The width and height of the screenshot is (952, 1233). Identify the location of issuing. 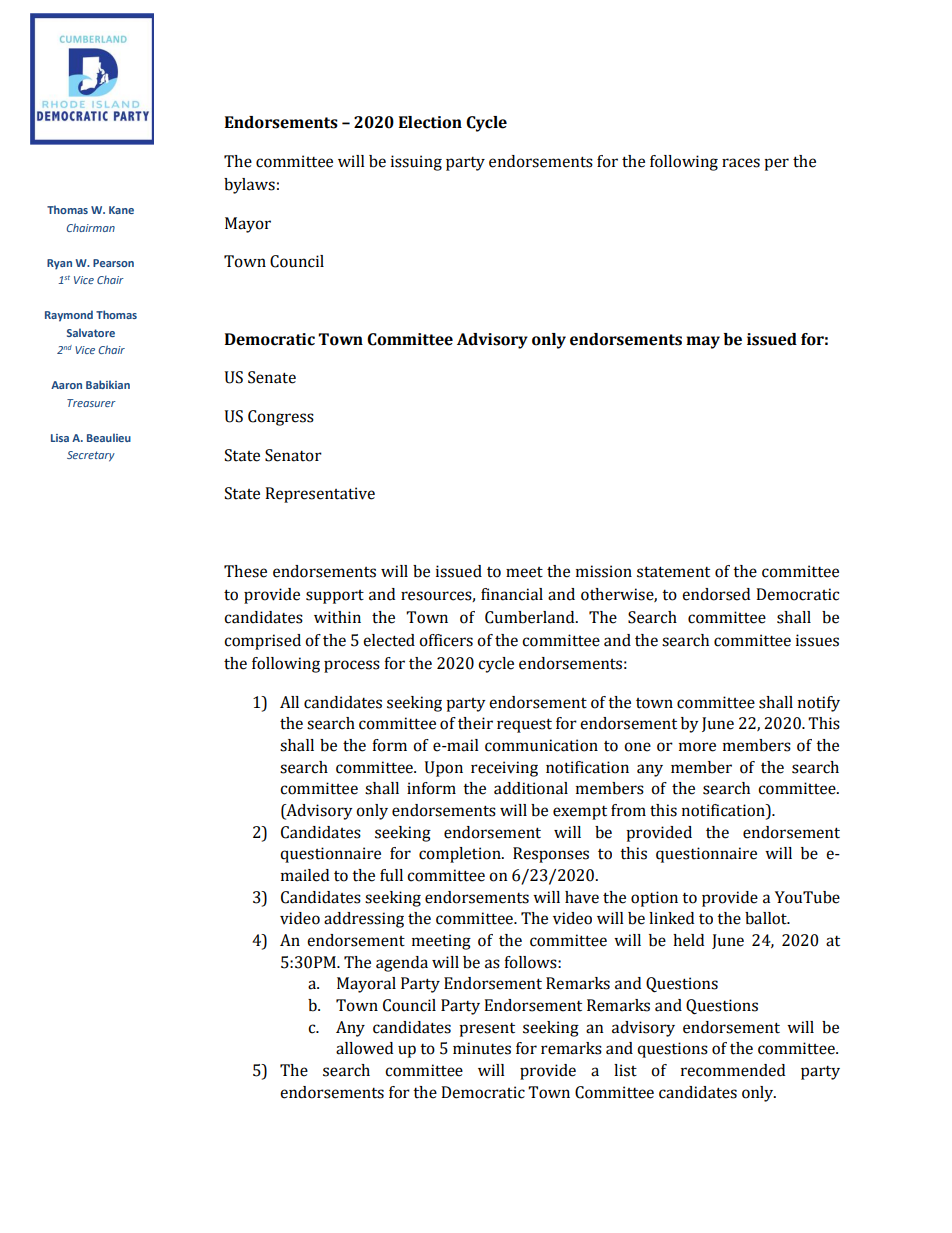
(416, 163).
